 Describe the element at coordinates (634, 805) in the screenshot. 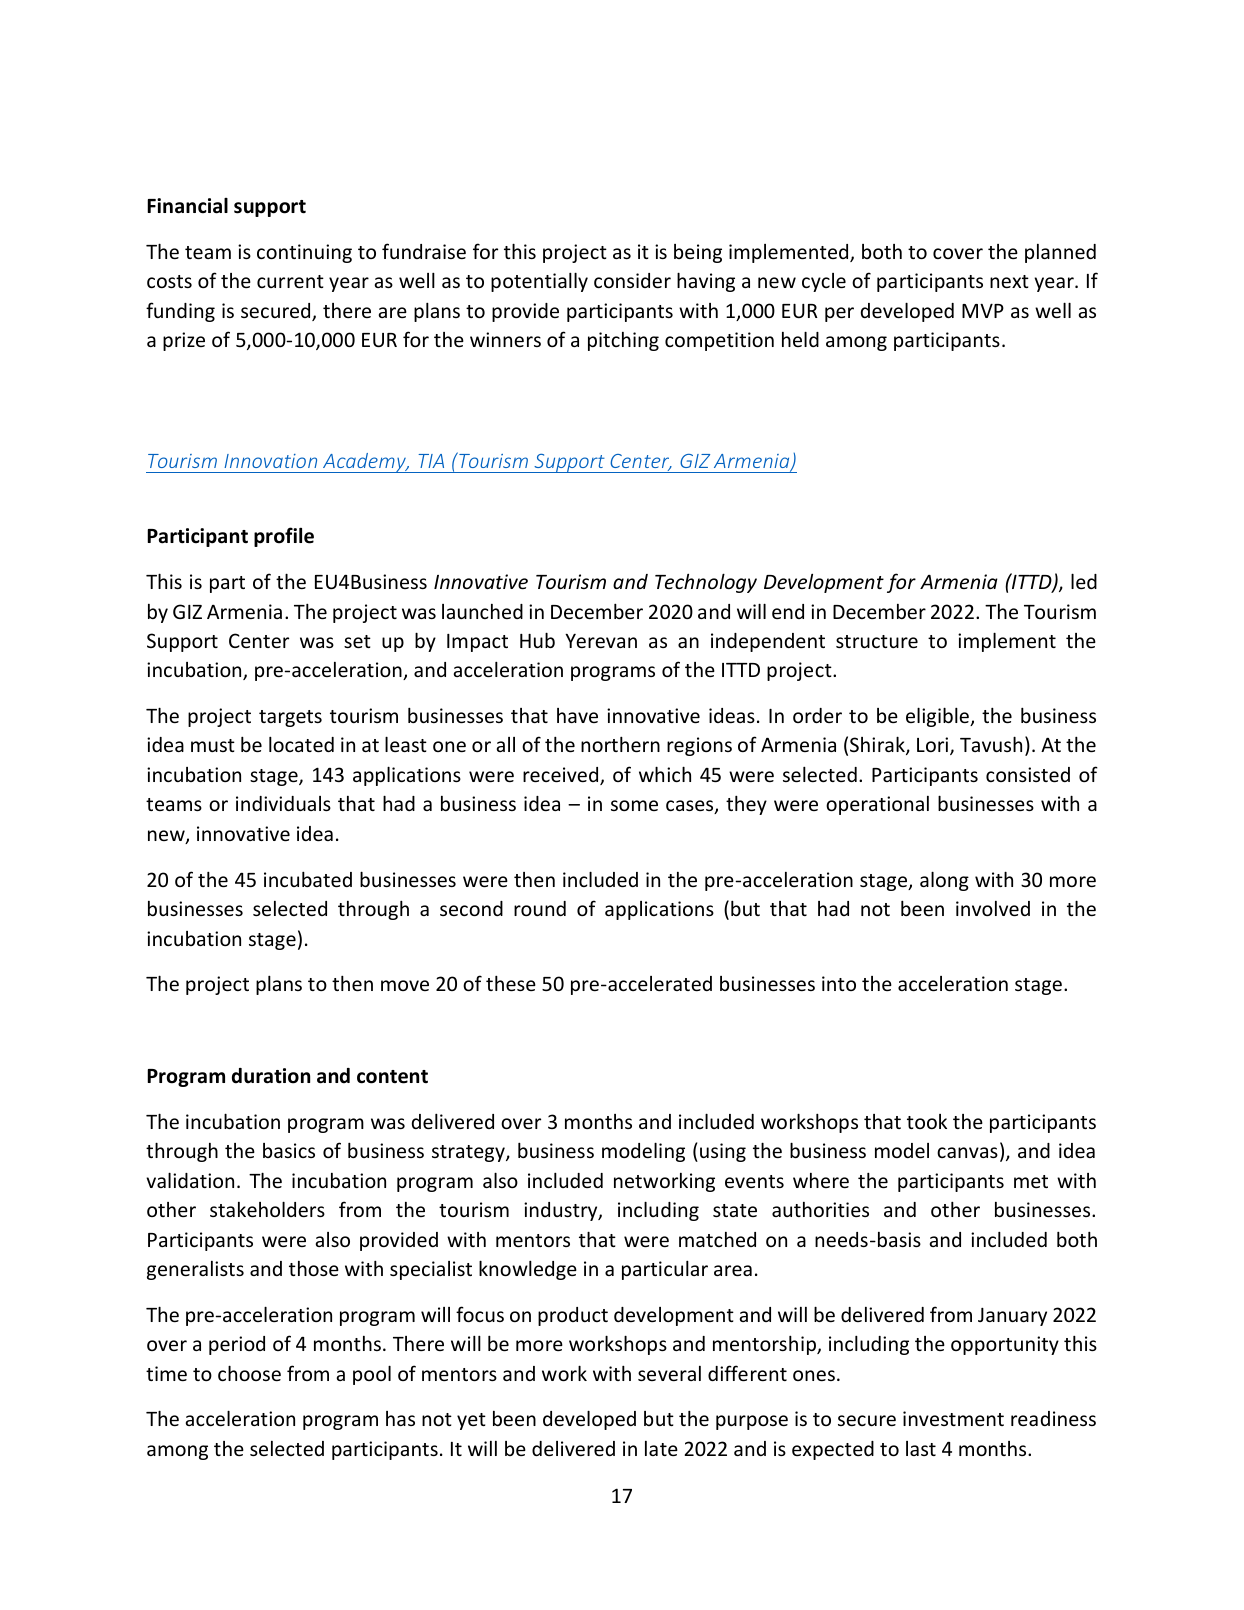

I see `some` at that location.
